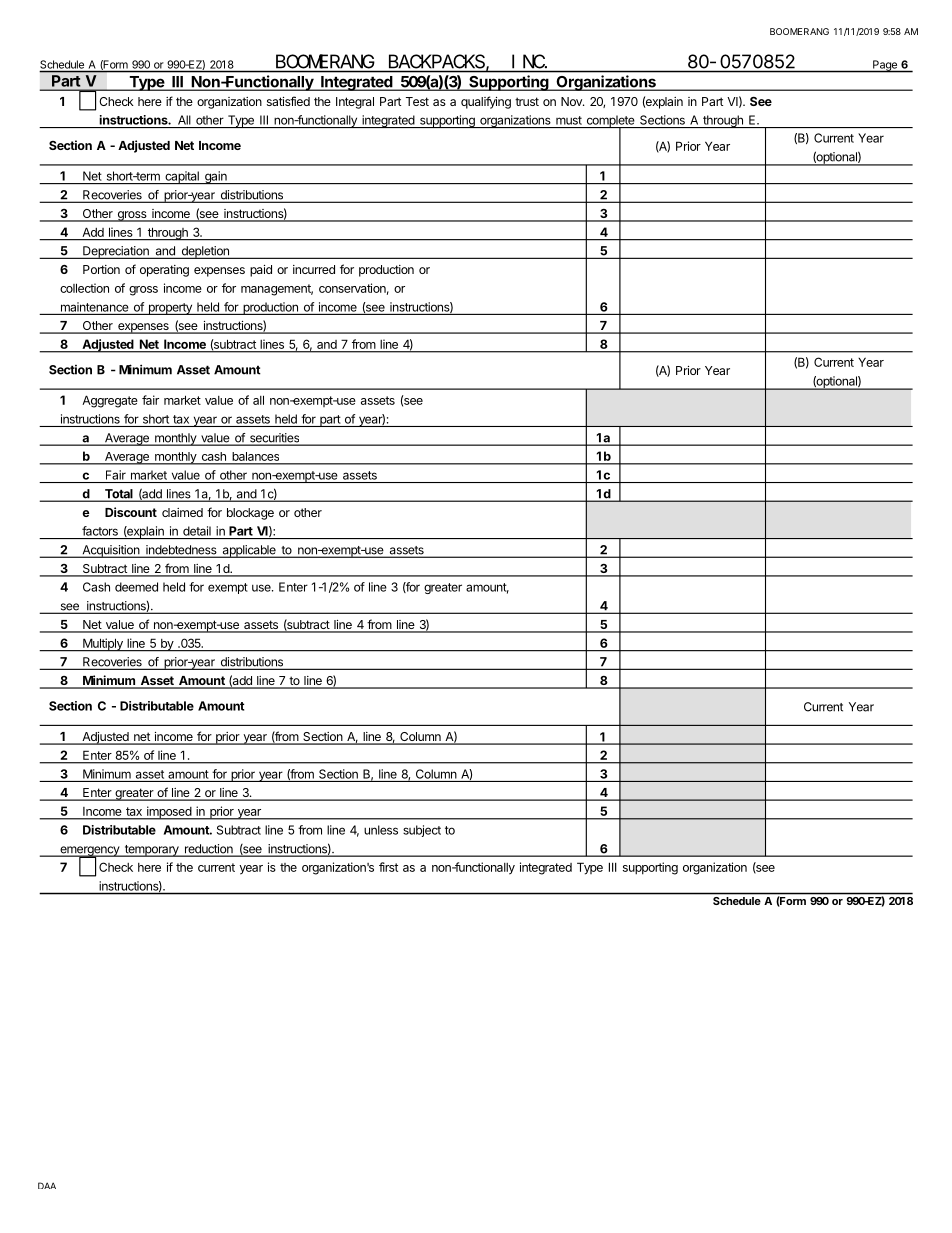  What do you see at coordinates (47, 1185) in the image?
I see `DAA` at bounding box center [47, 1185].
